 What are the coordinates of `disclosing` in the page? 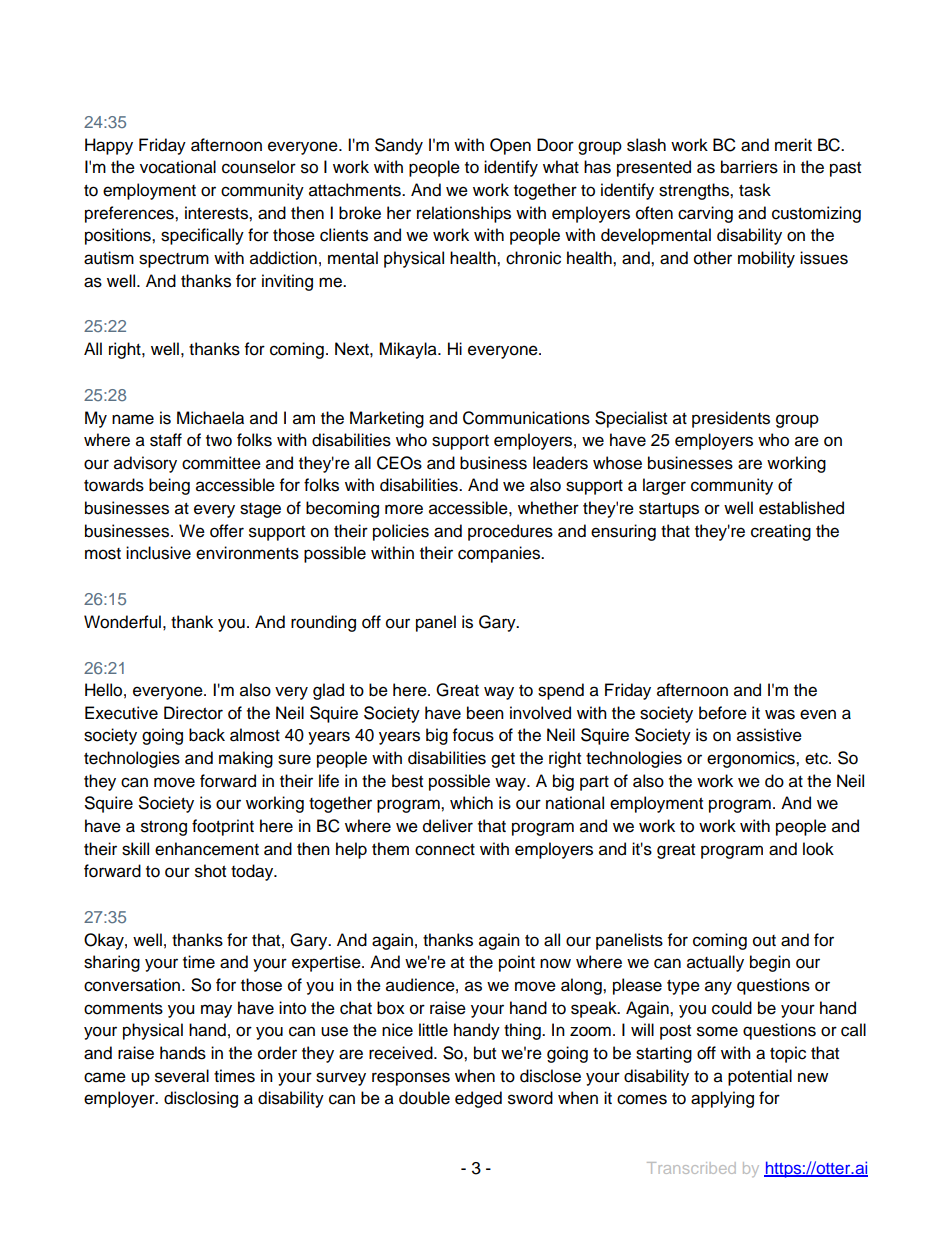 It's located at (201, 1099).
